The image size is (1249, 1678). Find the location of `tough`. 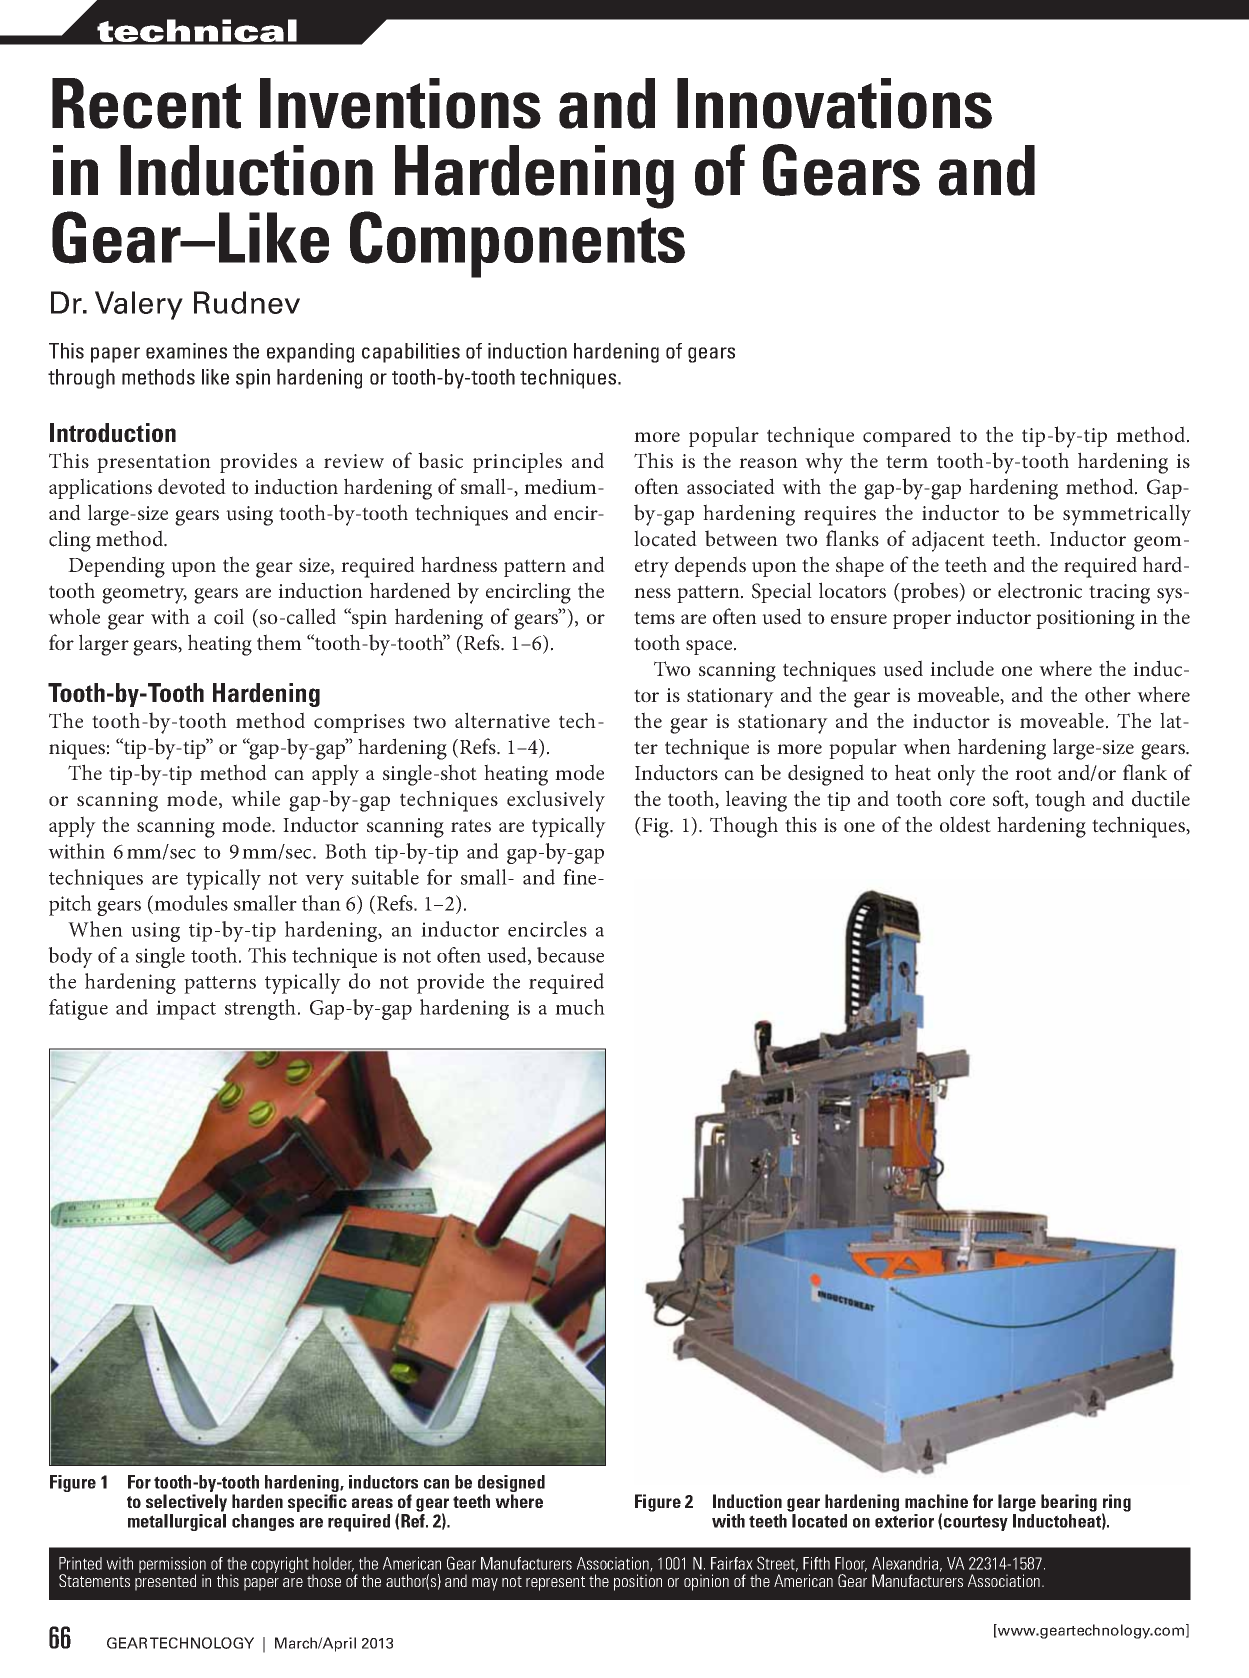

tough is located at coordinates (1060, 801).
